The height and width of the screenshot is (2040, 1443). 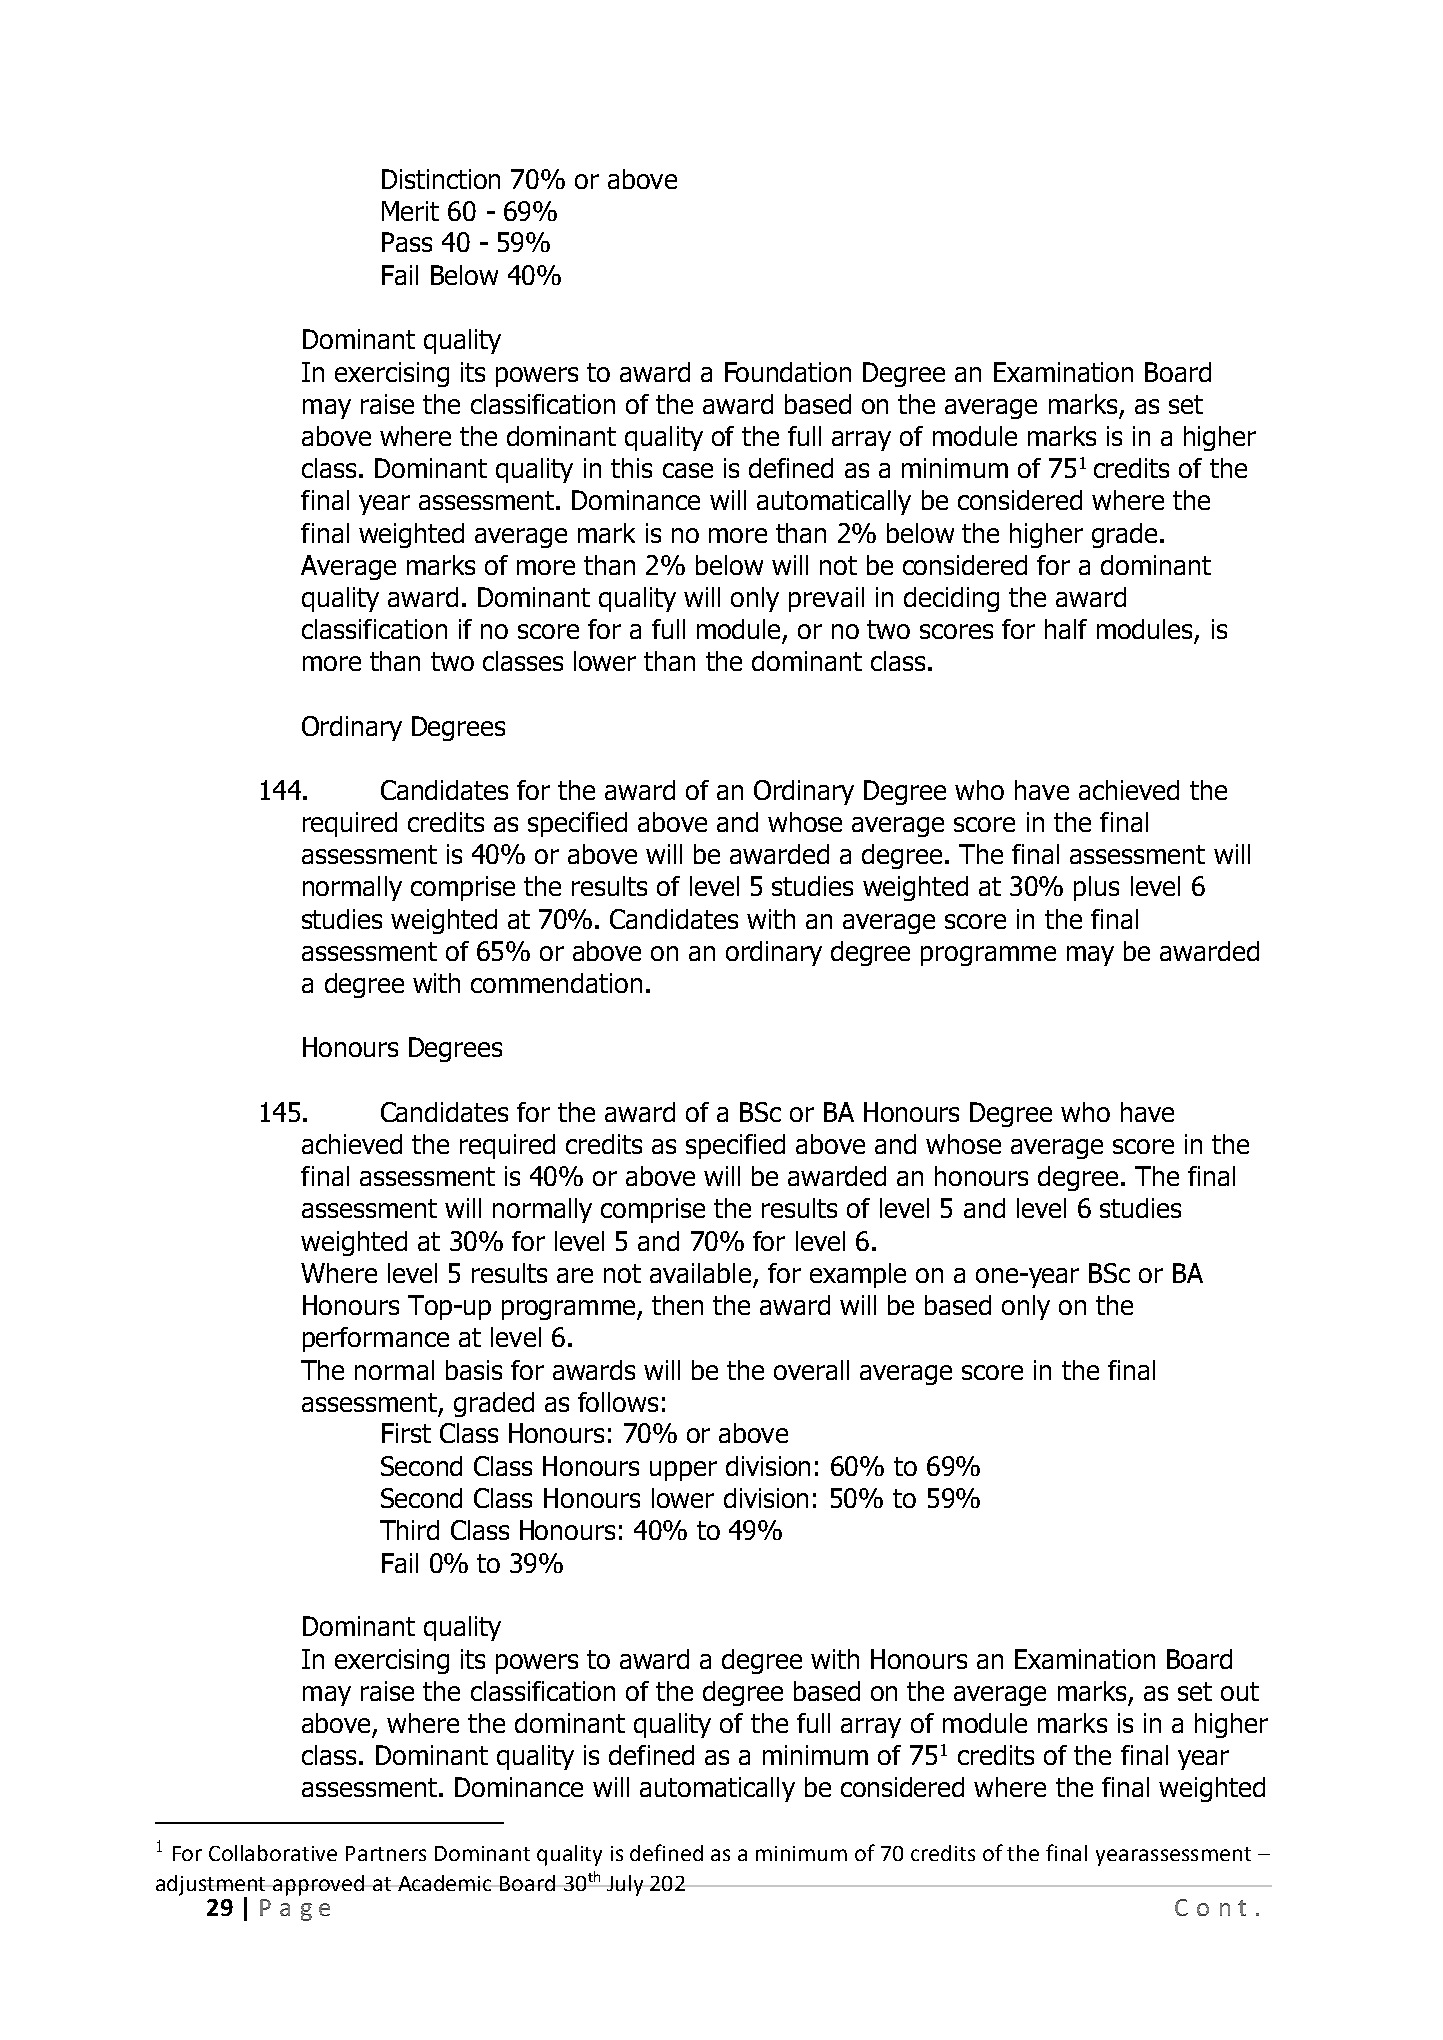 What do you see at coordinates (407, 242) in the screenshot?
I see `Pass` at bounding box center [407, 242].
